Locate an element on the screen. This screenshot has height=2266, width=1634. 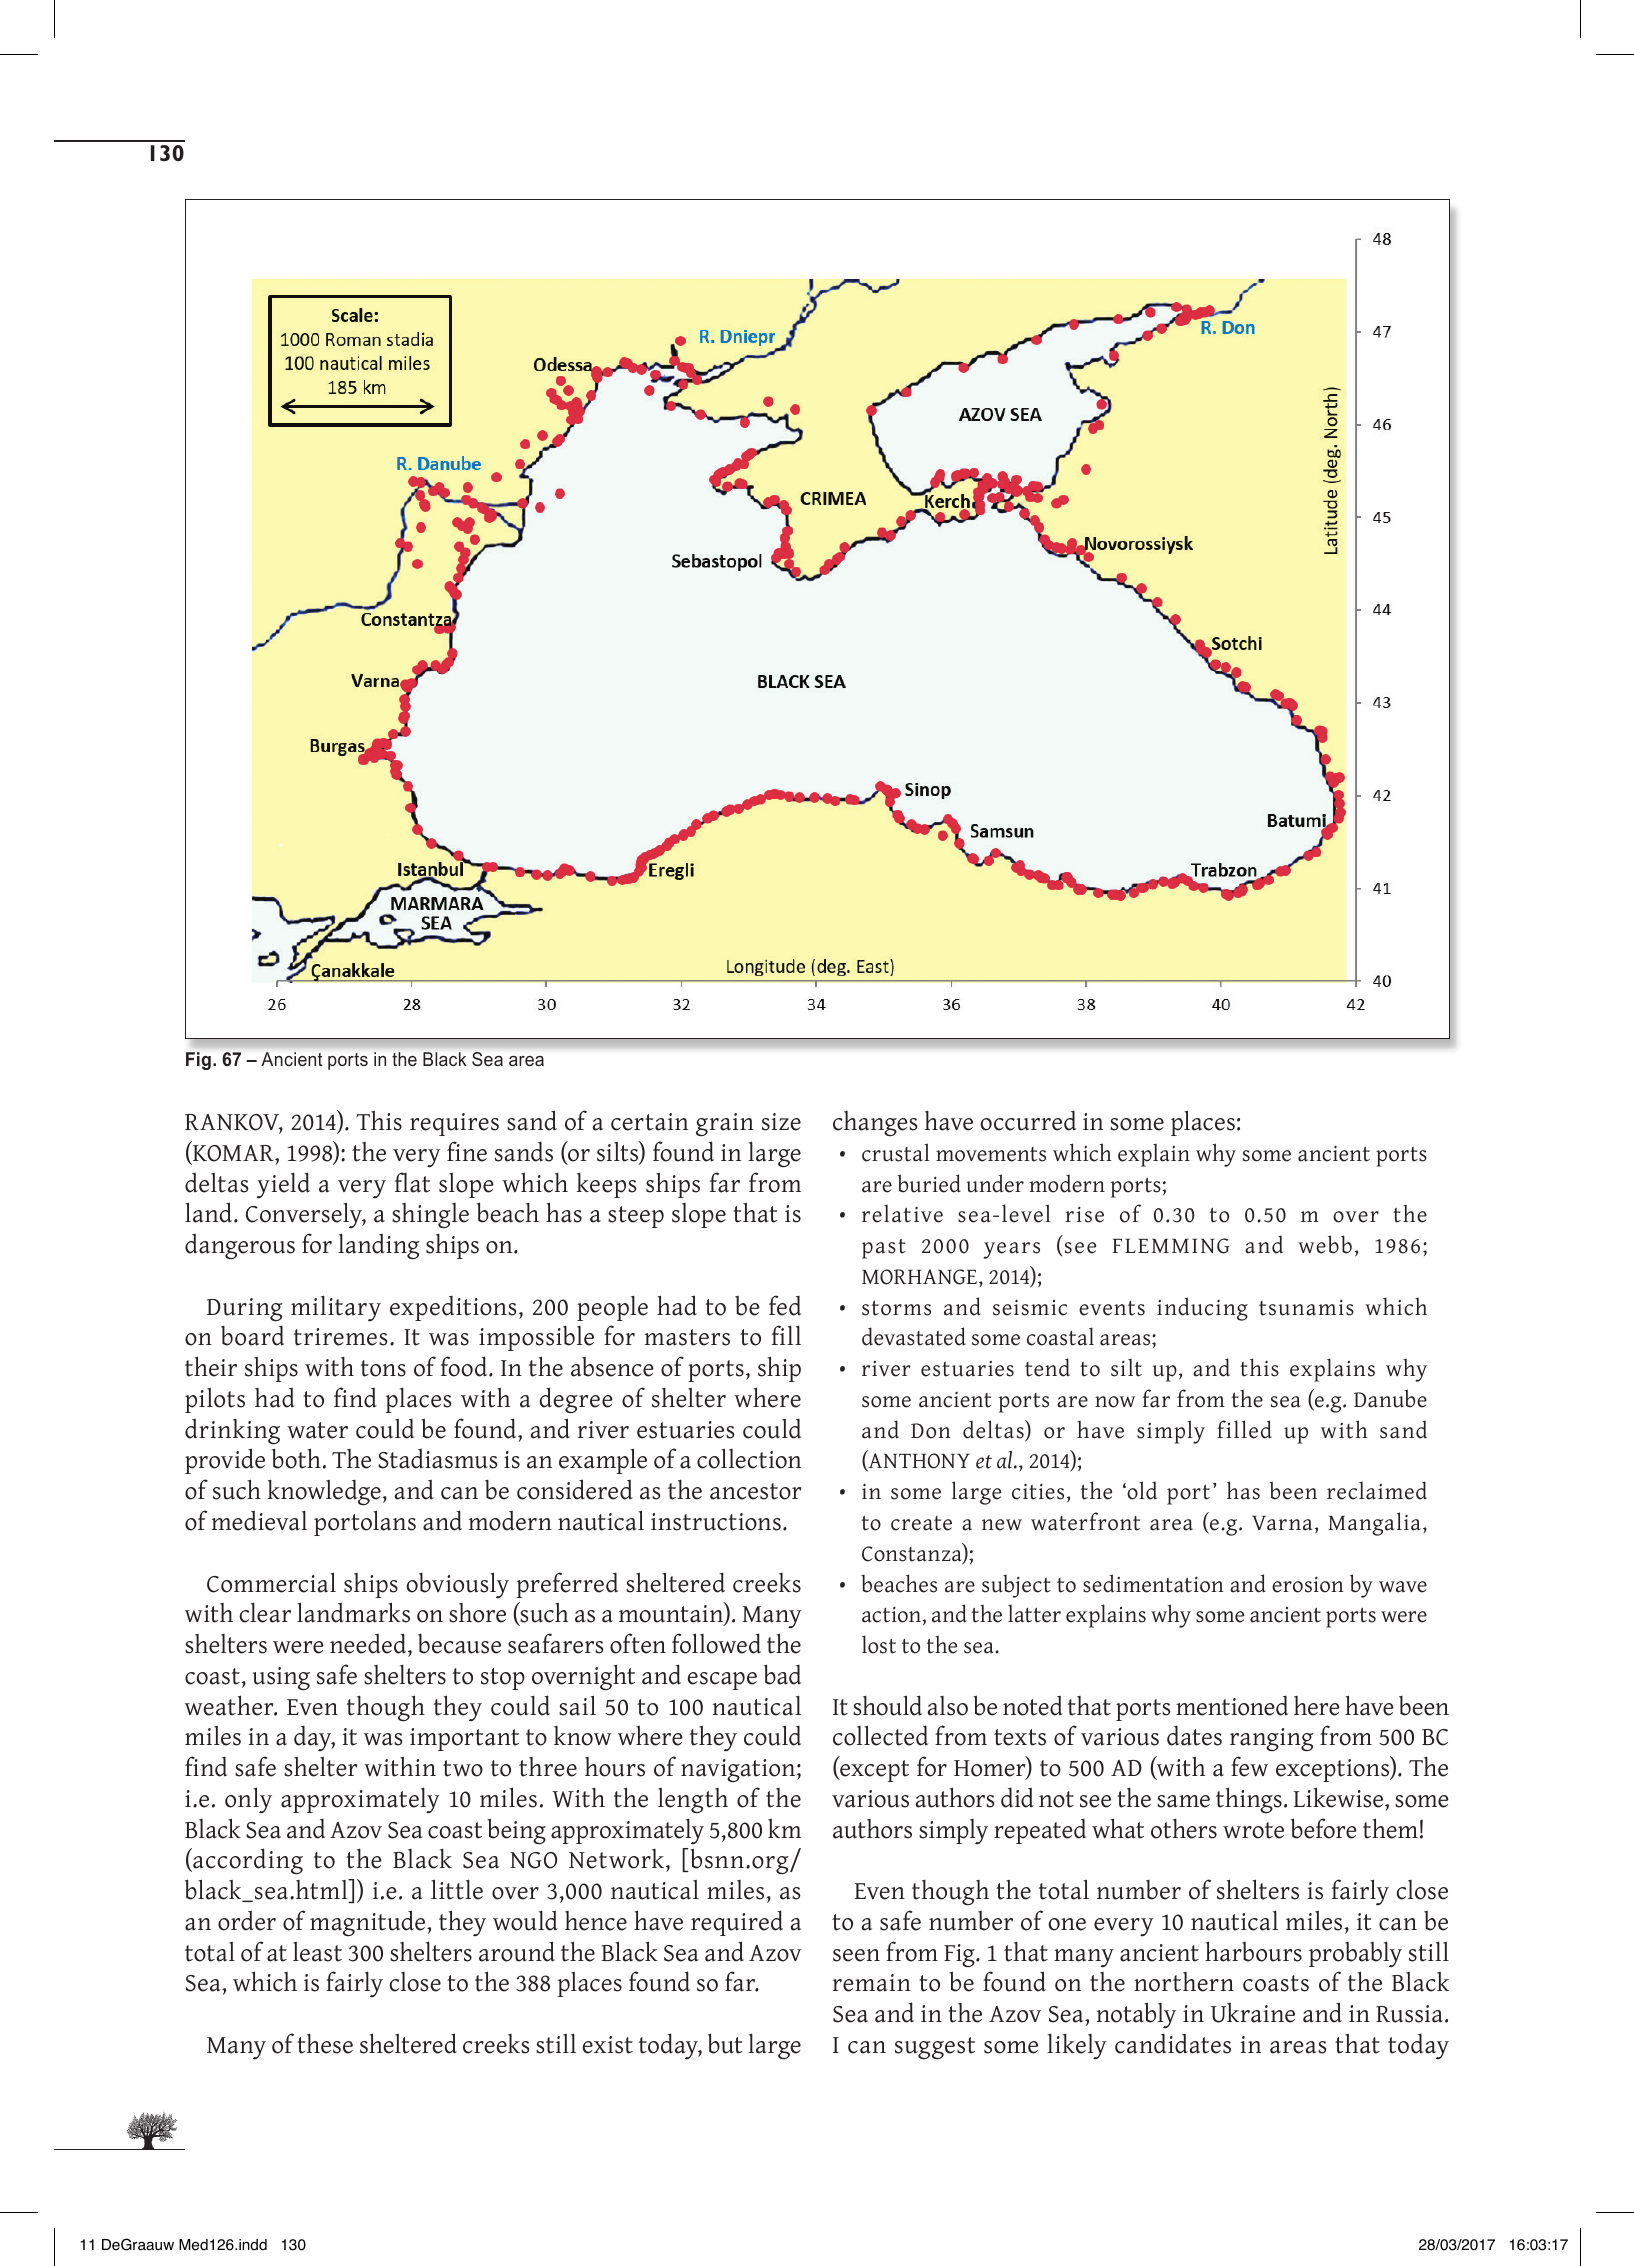
size is located at coordinates (781, 1122).
